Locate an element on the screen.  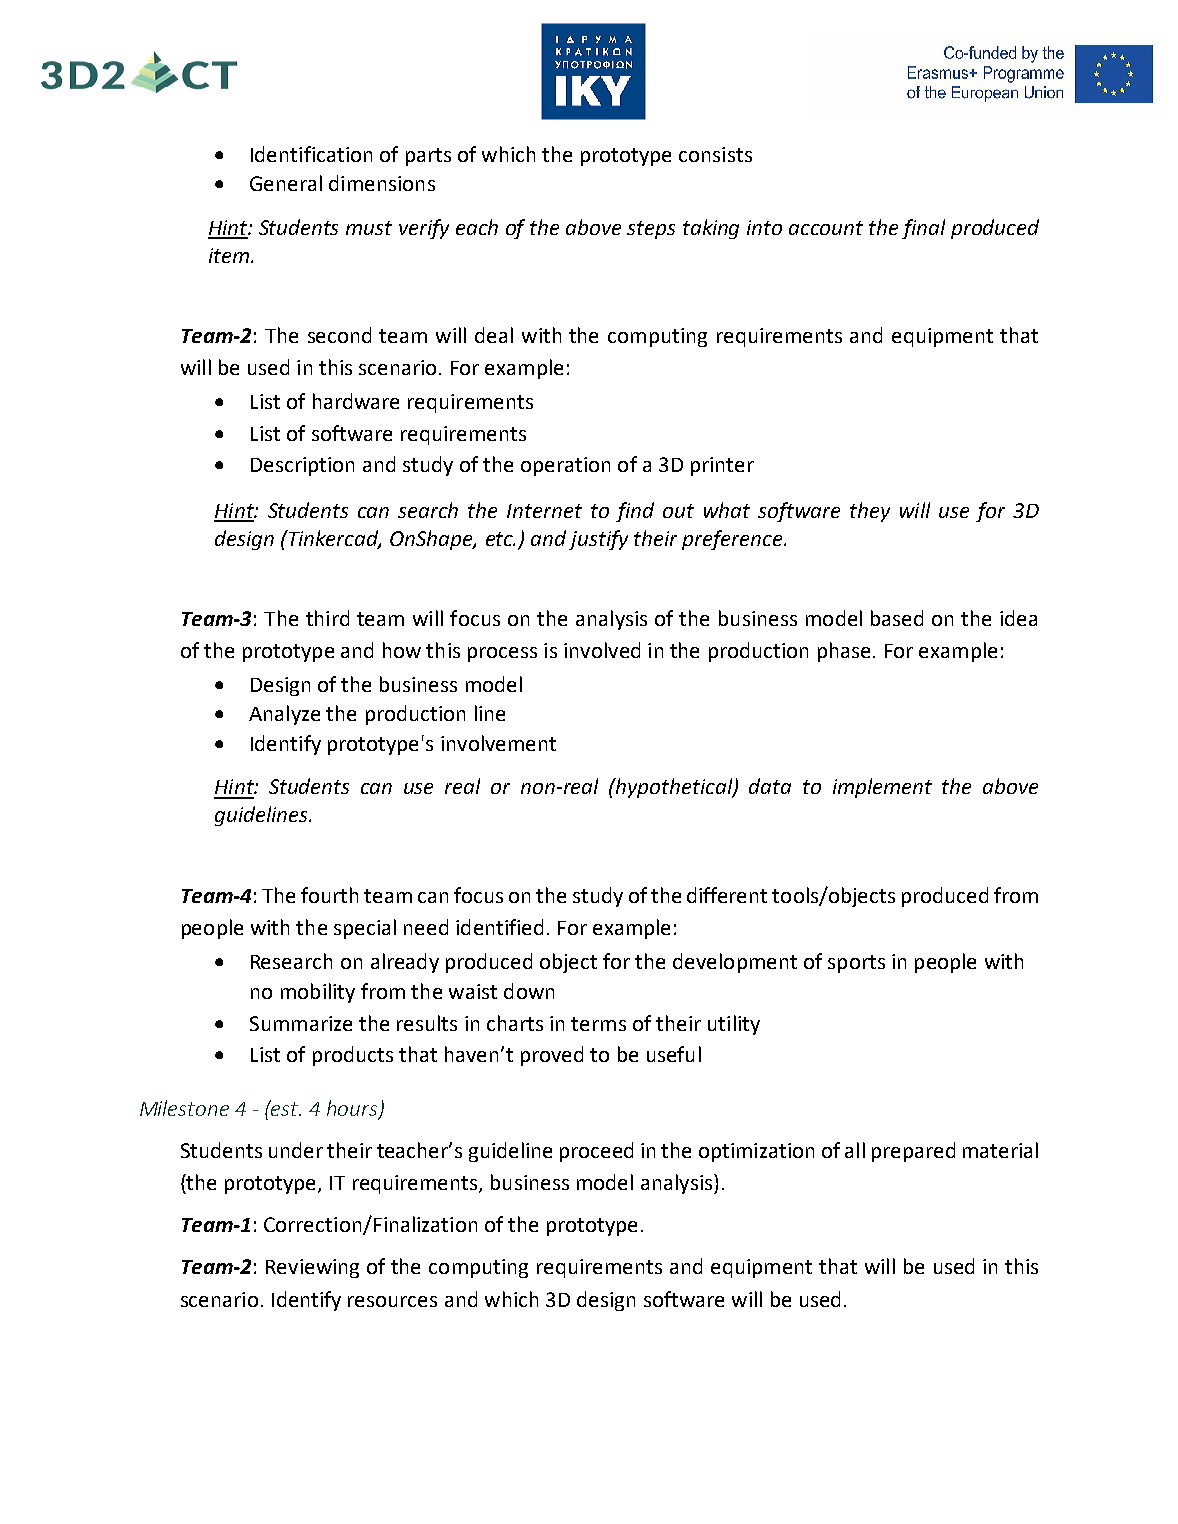
Analyze is located at coordinates (284, 715).
